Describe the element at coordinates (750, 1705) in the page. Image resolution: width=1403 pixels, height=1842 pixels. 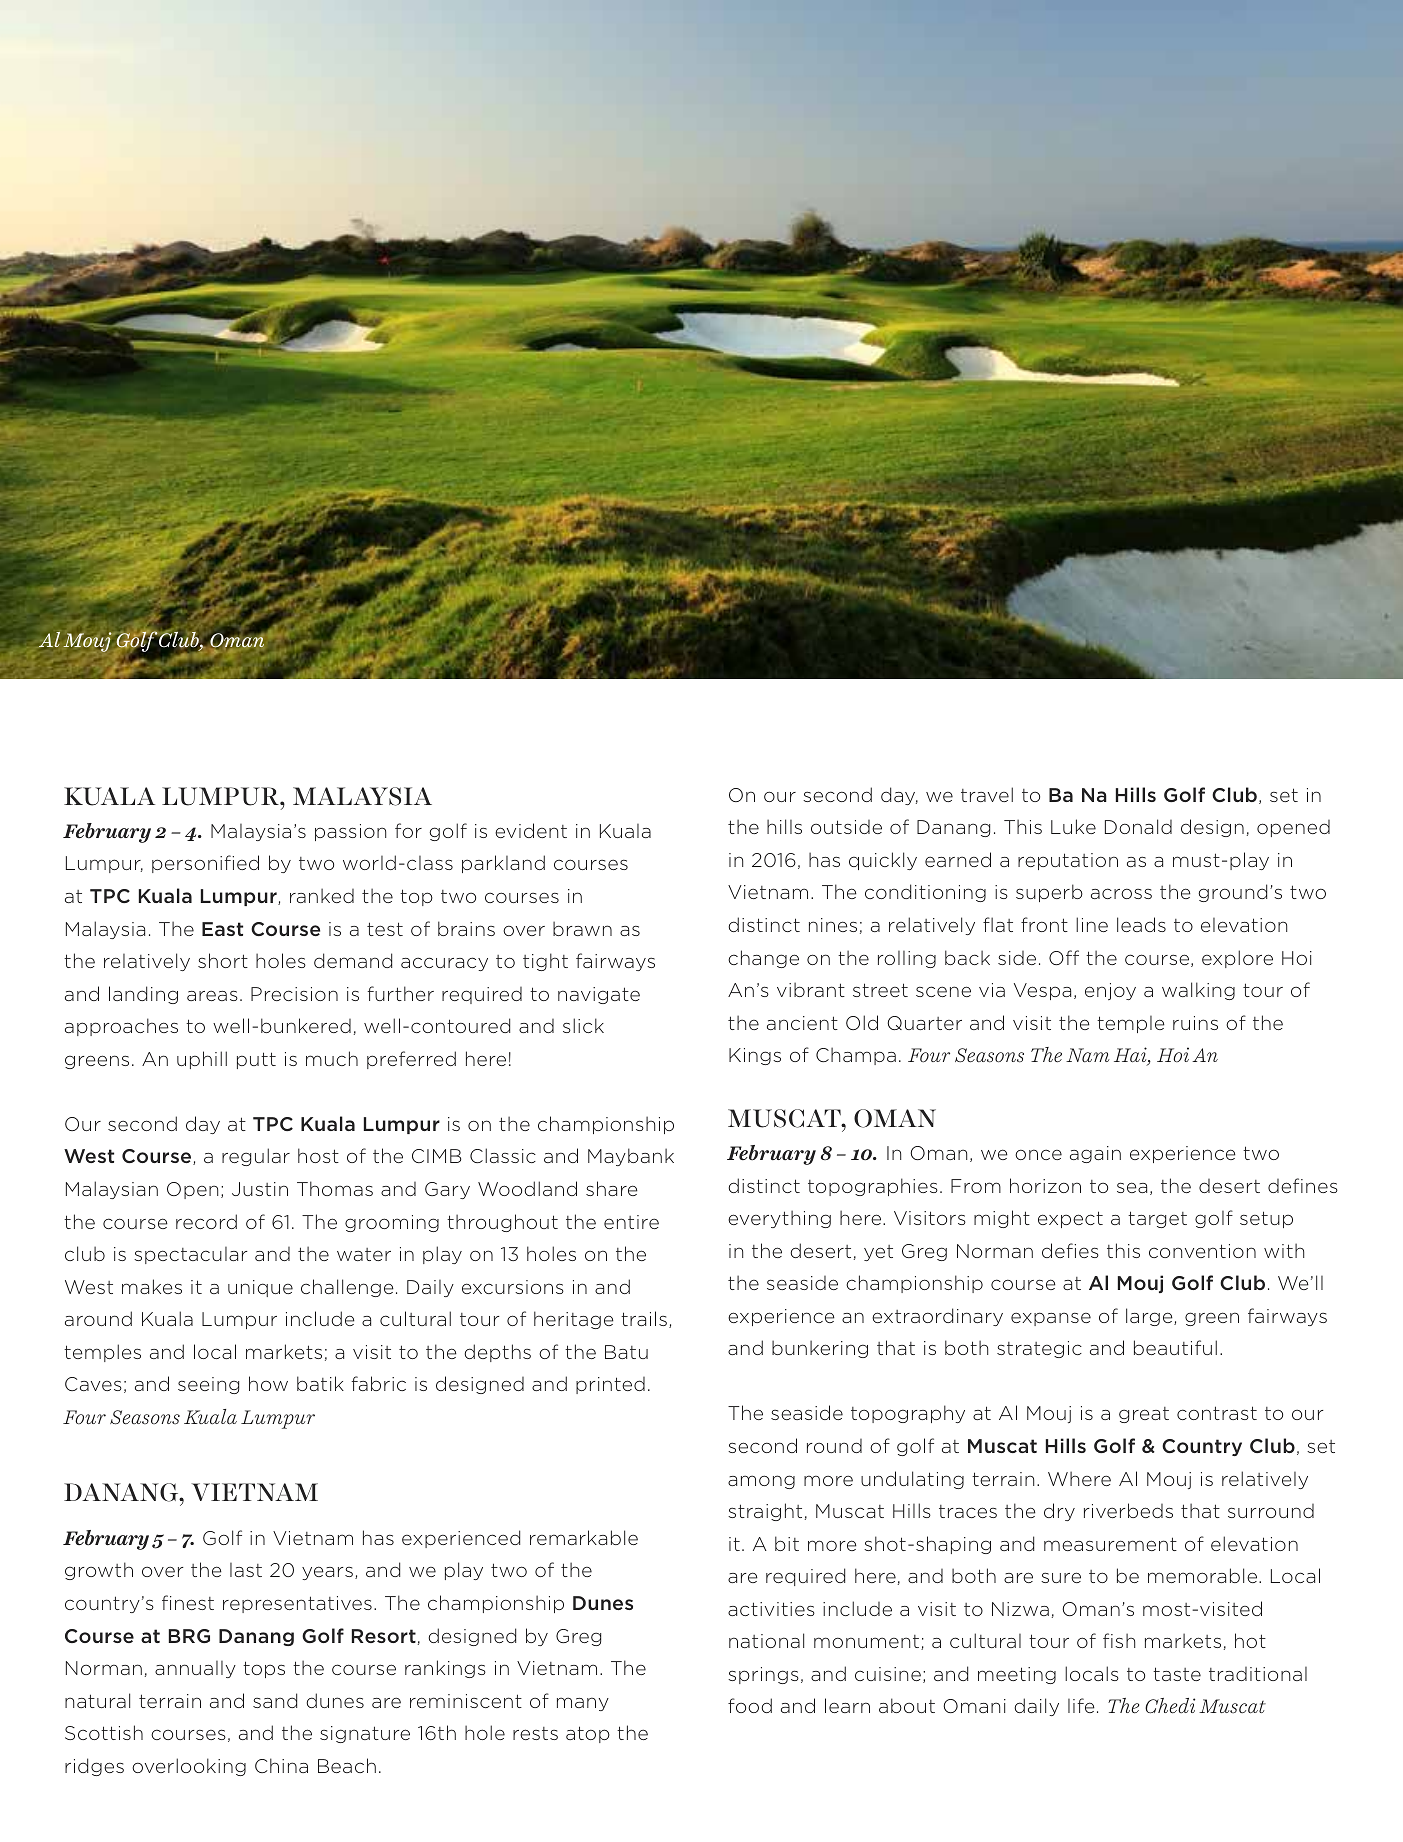
I see `food` at that location.
